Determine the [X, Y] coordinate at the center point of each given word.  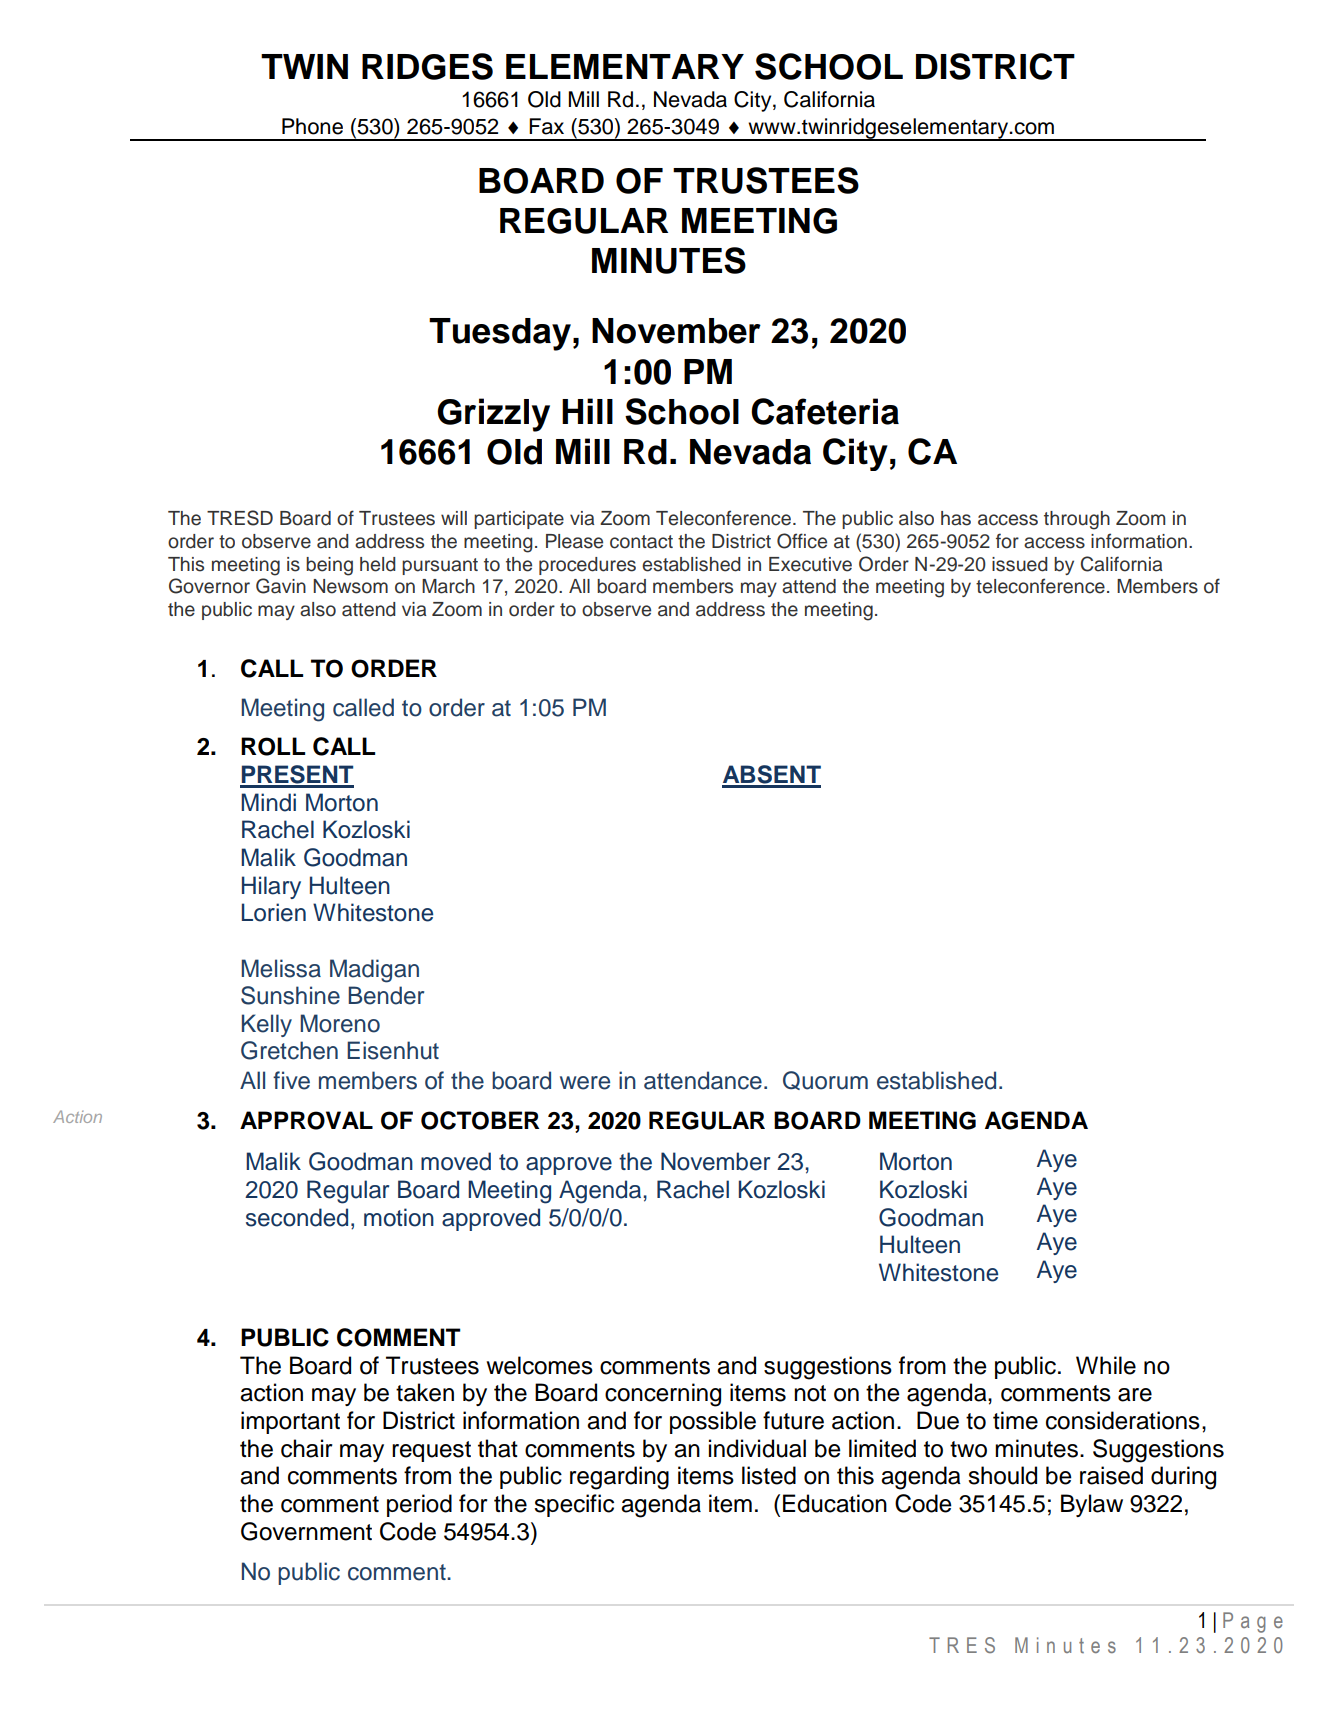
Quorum [825, 1080]
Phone [312, 126]
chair [307, 1448]
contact [641, 542]
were [585, 1083]
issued [1020, 564]
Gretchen [289, 1050]
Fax [546, 126]
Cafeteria [825, 411]
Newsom [350, 586]
